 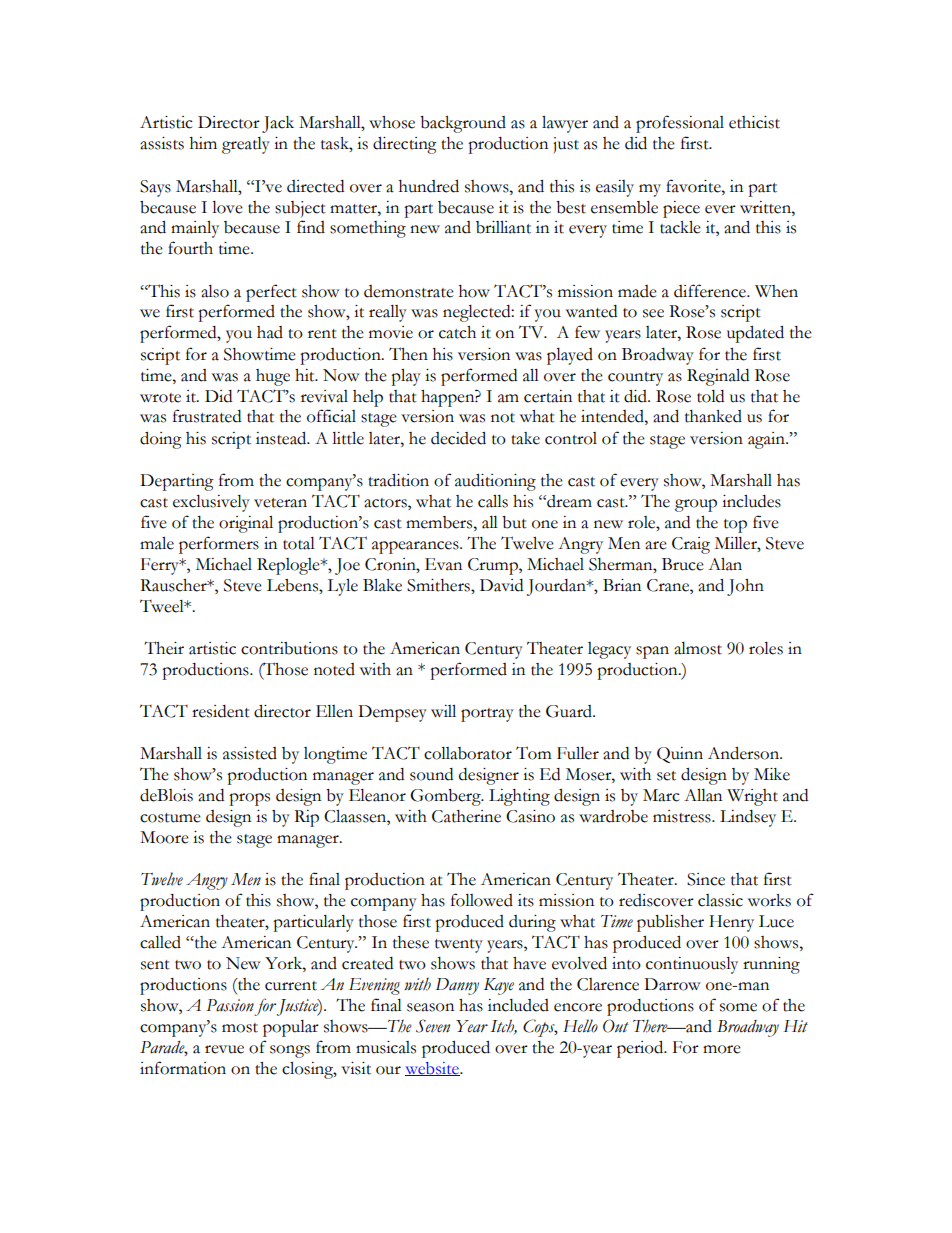 I want to click on thanked, so click(x=713, y=416).
